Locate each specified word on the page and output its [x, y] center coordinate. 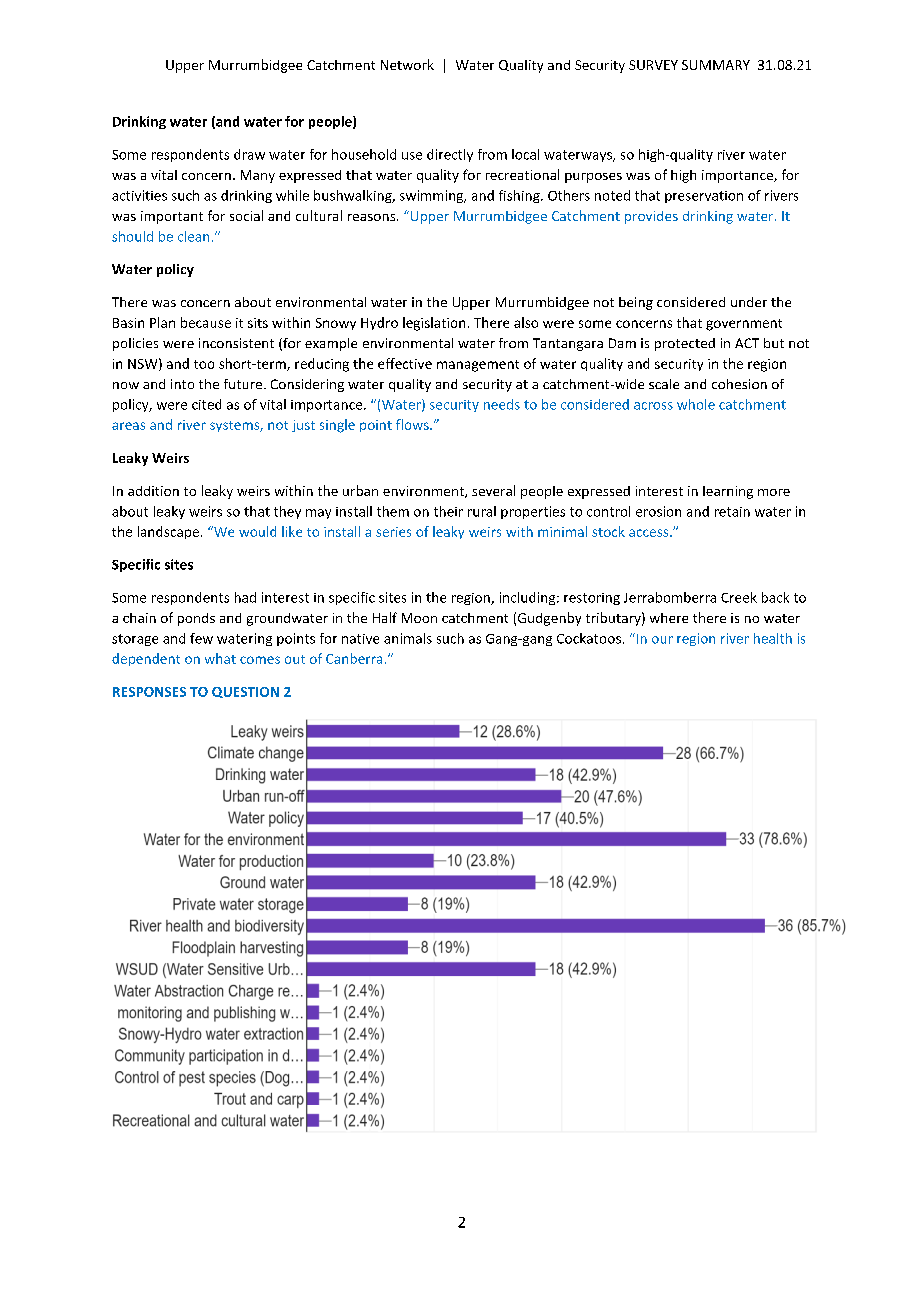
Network [407, 64]
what [220, 658]
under [749, 302]
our [662, 640]
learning [728, 492]
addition [153, 491]
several [493, 490]
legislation [434, 324]
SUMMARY [716, 65]
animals [408, 638]
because [206, 322]
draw [249, 154]
